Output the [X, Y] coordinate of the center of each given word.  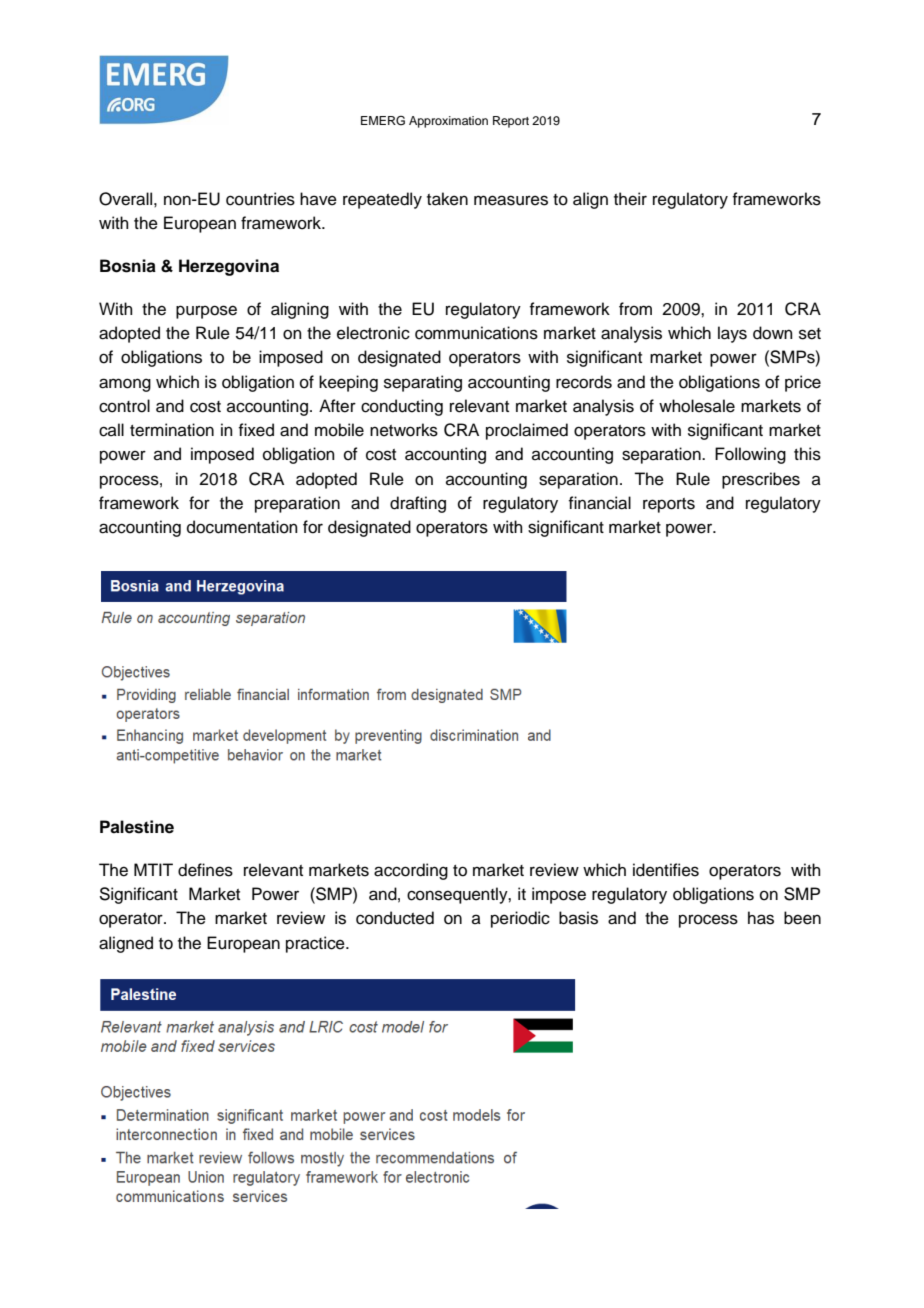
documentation [242, 527]
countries [260, 199]
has [761, 918]
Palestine [137, 827]
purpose [206, 312]
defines [205, 870]
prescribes [761, 480]
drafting [418, 504]
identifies [666, 870]
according [411, 871]
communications [476, 333]
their [630, 199]
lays [732, 334]
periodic [520, 919]
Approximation [448, 122]
